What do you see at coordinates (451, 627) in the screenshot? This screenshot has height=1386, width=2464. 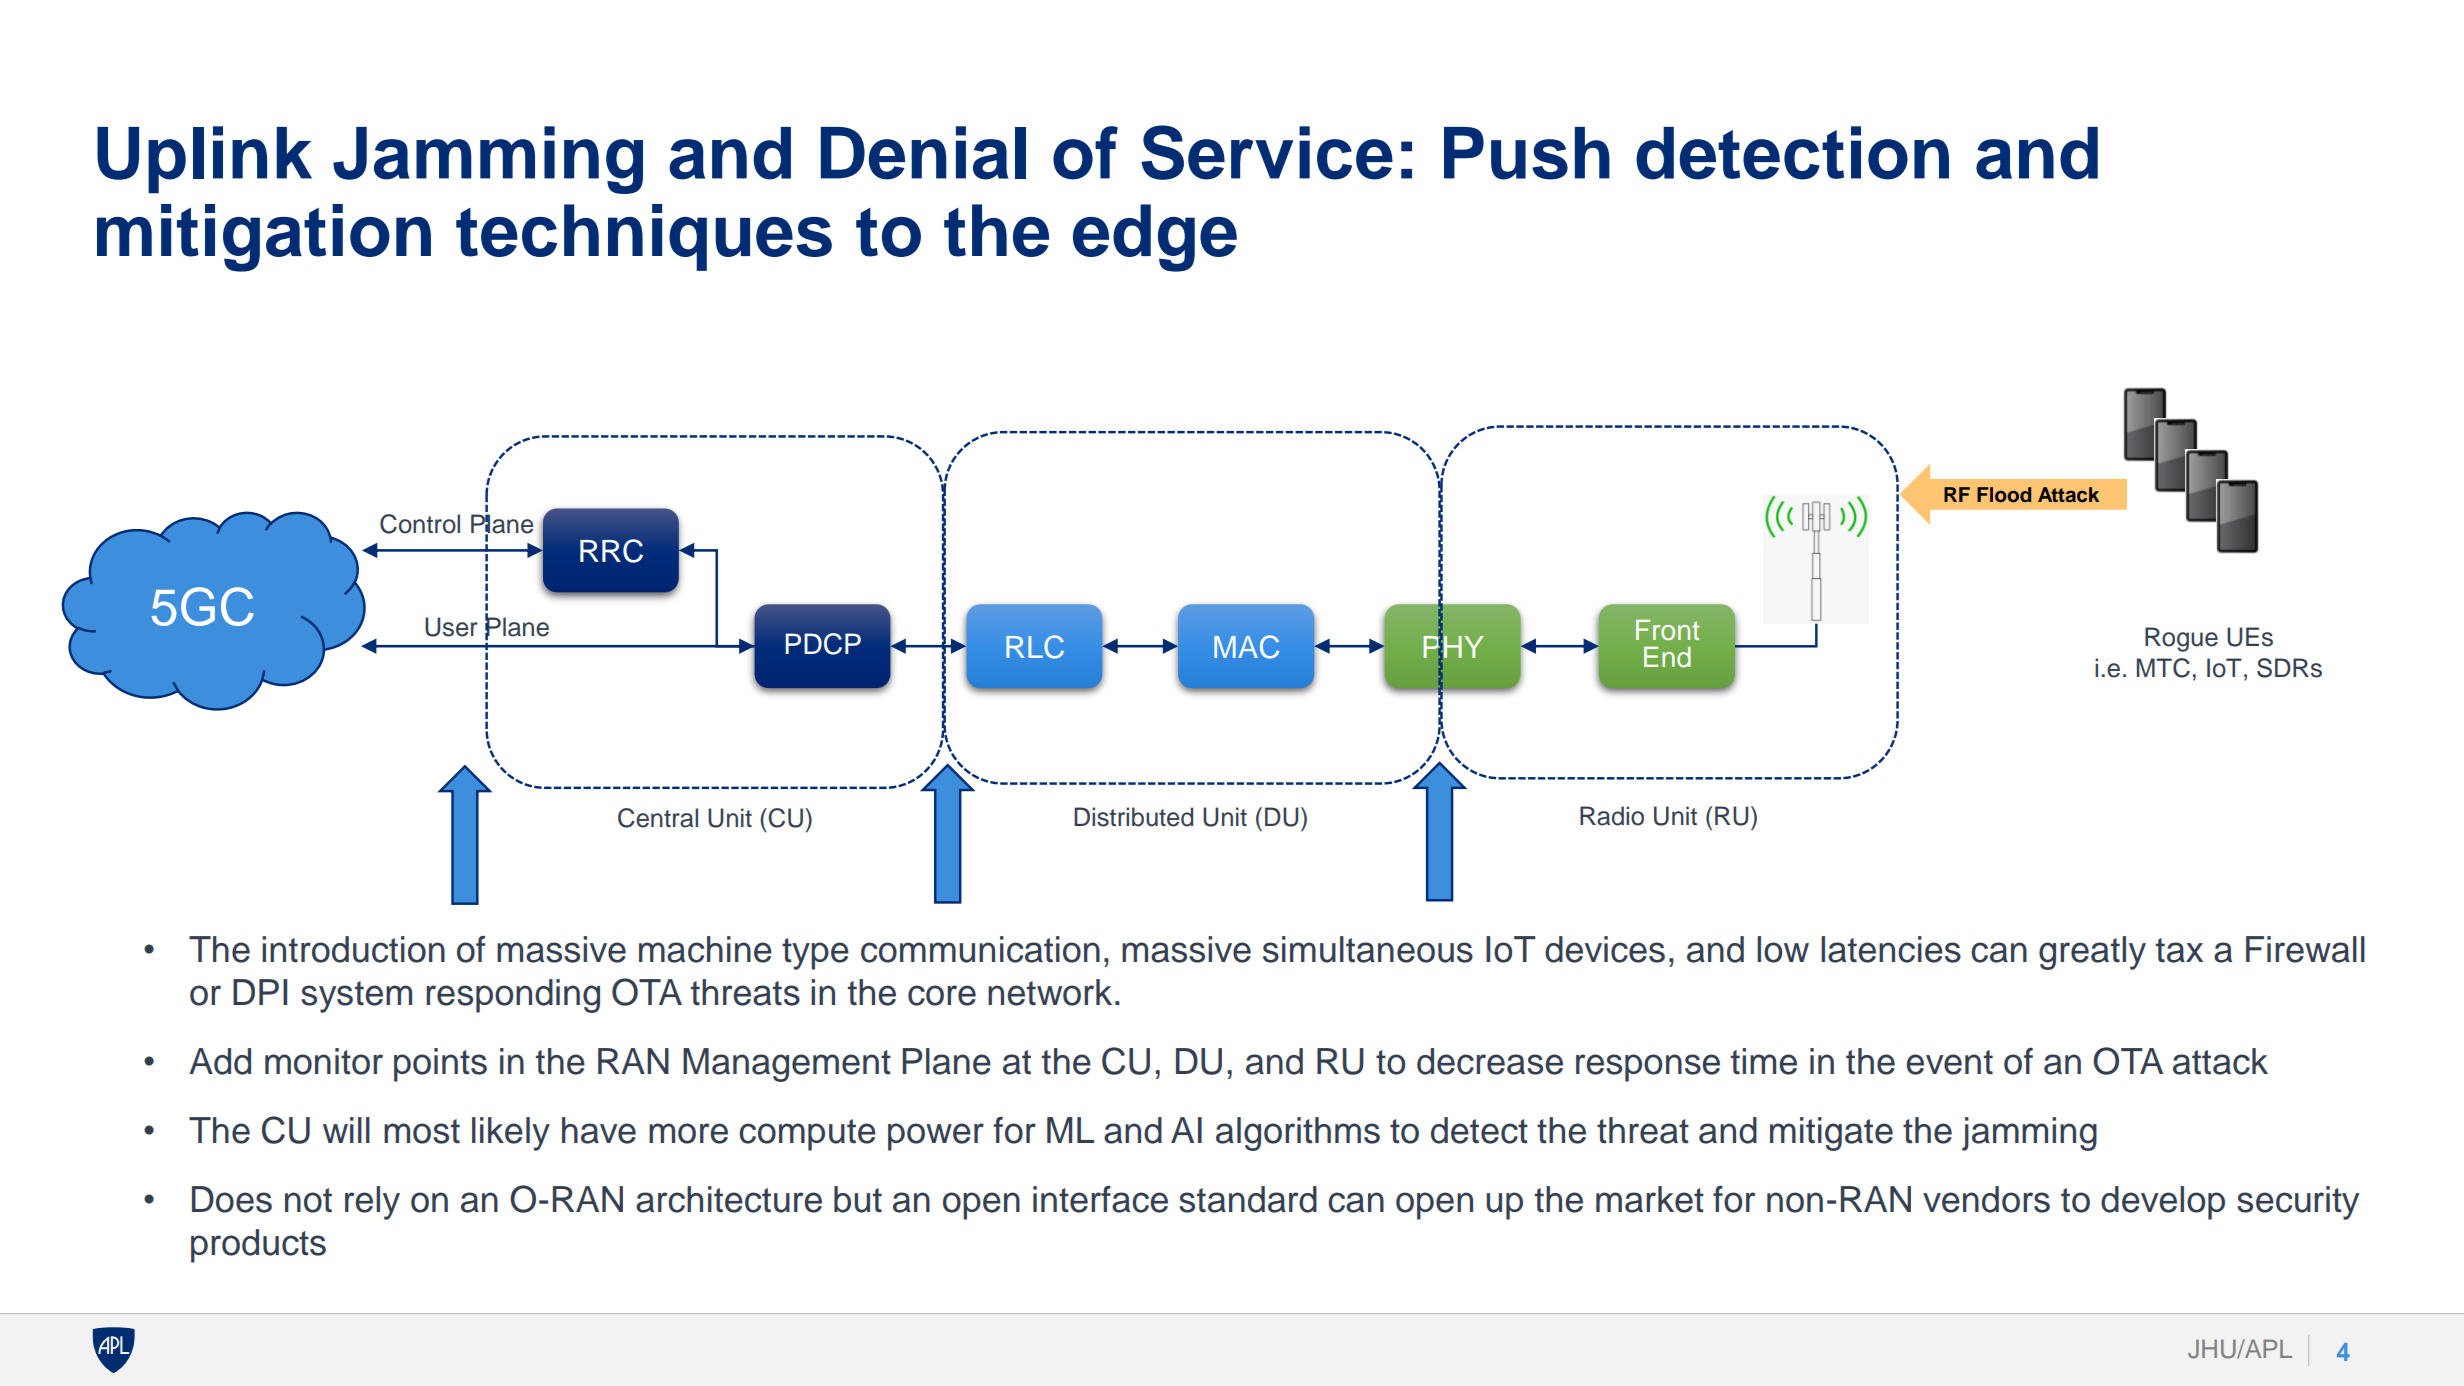 I see `User` at bounding box center [451, 627].
